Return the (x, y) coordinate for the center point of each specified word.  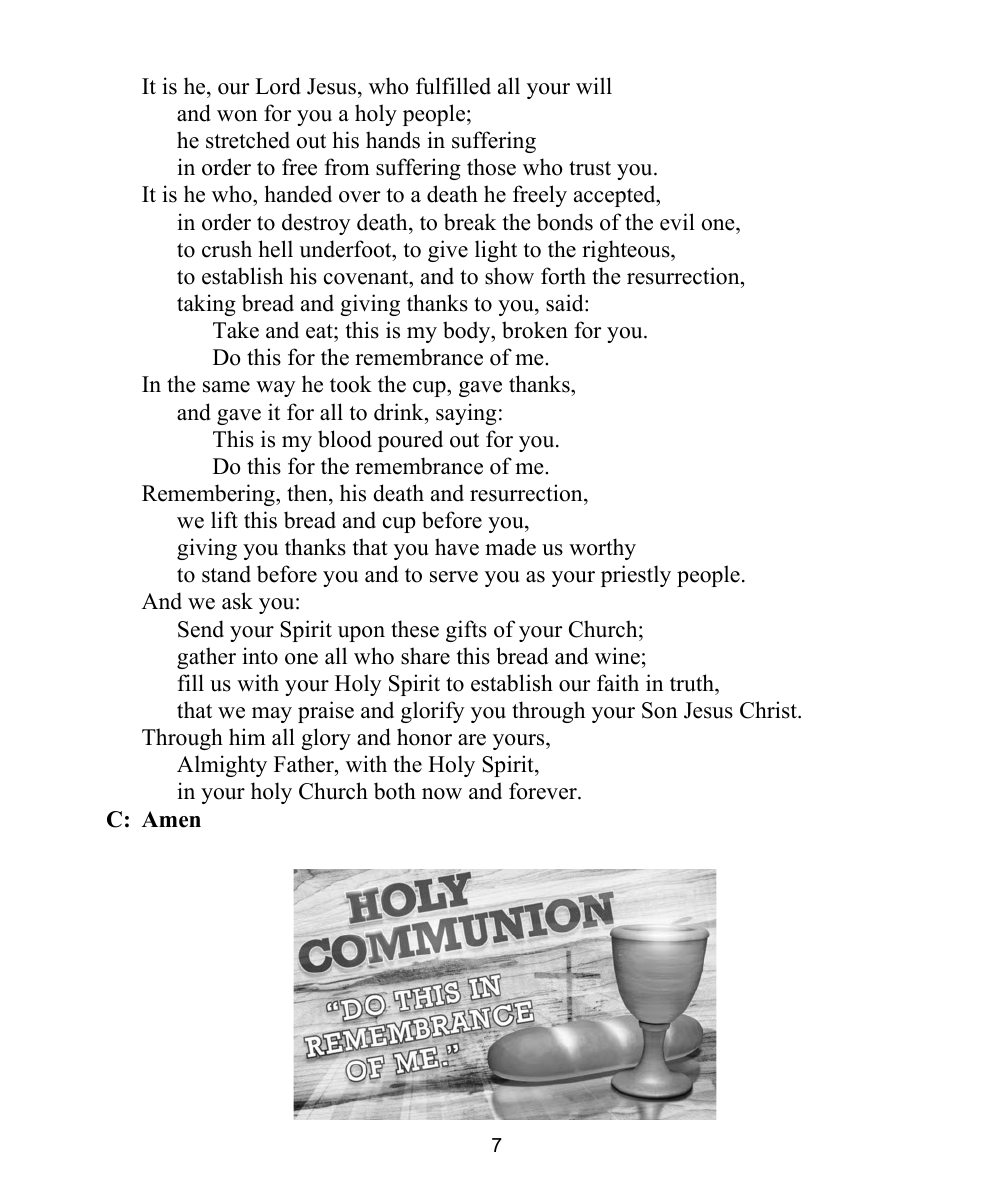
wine (617, 656)
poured (410, 441)
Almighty (222, 766)
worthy (602, 549)
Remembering (209, 495)
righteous (627, 251)
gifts (466, 631)
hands (393, 140)
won (237, 116)
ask (237, 601)
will (594, 86)
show (509, 276)
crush (227, 249)
